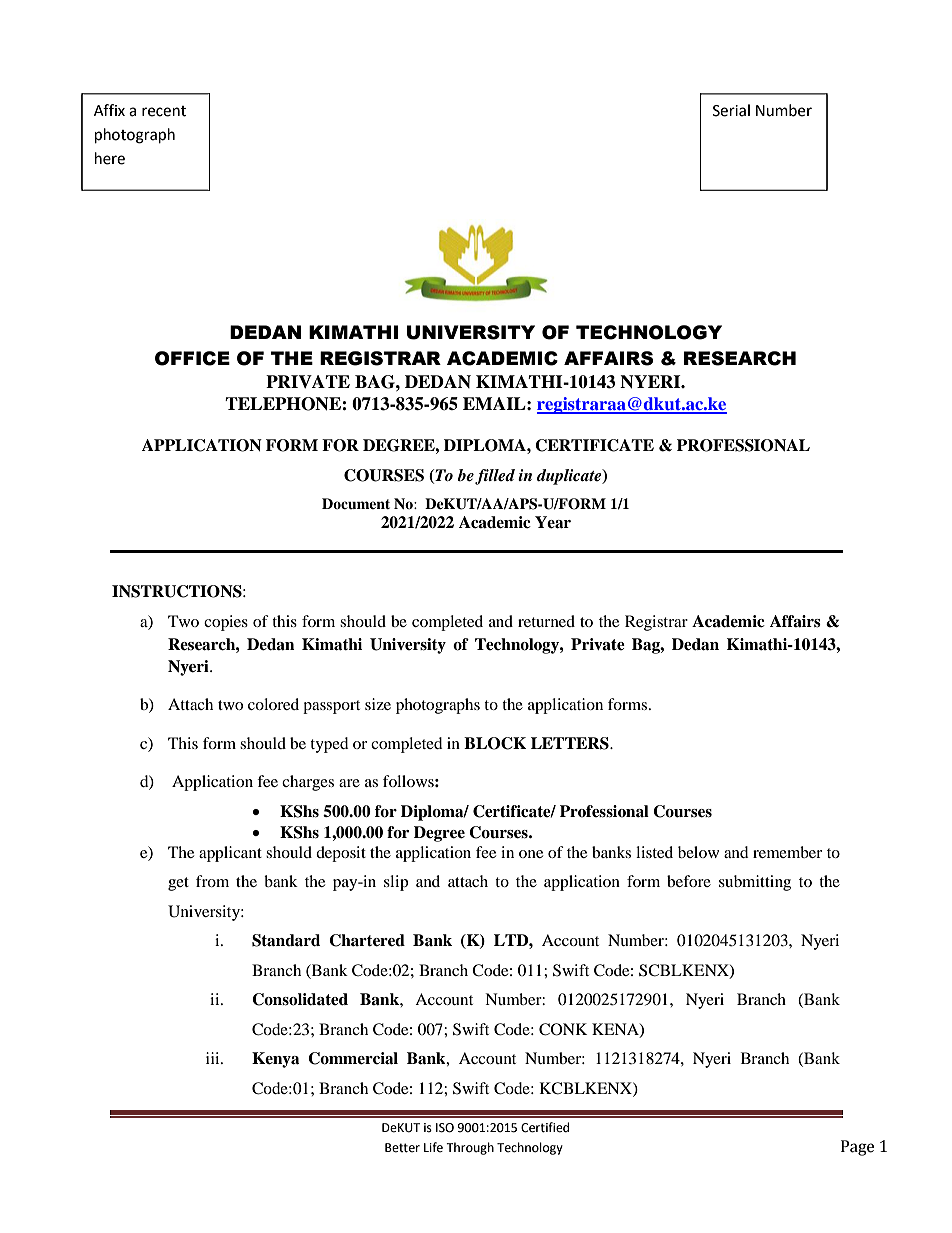 The image size is (952, 1233). What do you see at coordinates (553, 522) in the screenshot?
I see `Year` at bounding box center [553, 522].
